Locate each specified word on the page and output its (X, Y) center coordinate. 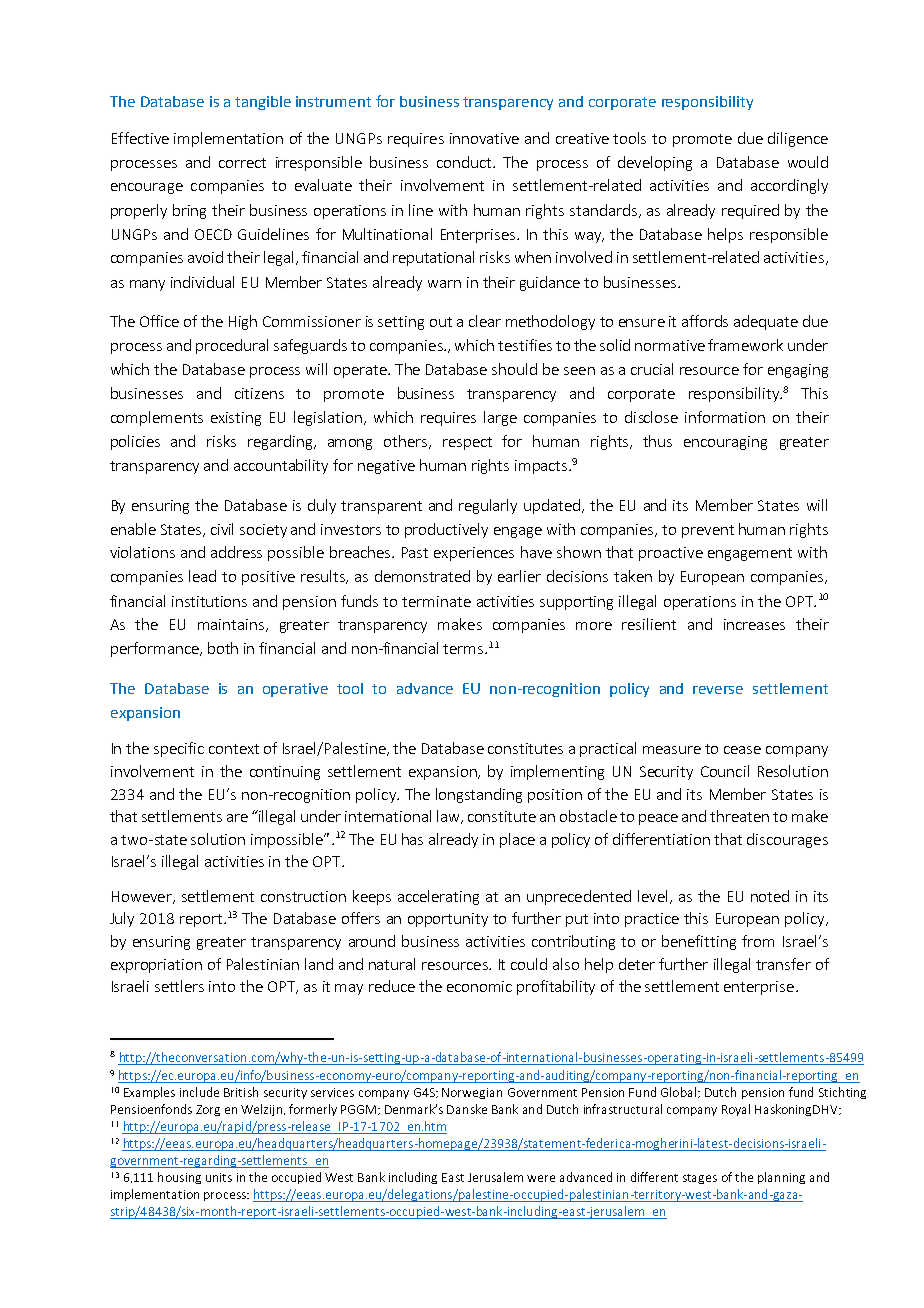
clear (485, 321)
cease (742, 750)
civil (222, 529)
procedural (232, 346)
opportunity (448, 920)
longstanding (479, 795)
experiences (474, 554)
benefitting (699, 942)
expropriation (156, 966)
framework (745, 345)
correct (242, 163)
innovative (484, 138)
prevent (708, 531)
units (219, 1177)
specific (179, 749)
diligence (798, 139)
